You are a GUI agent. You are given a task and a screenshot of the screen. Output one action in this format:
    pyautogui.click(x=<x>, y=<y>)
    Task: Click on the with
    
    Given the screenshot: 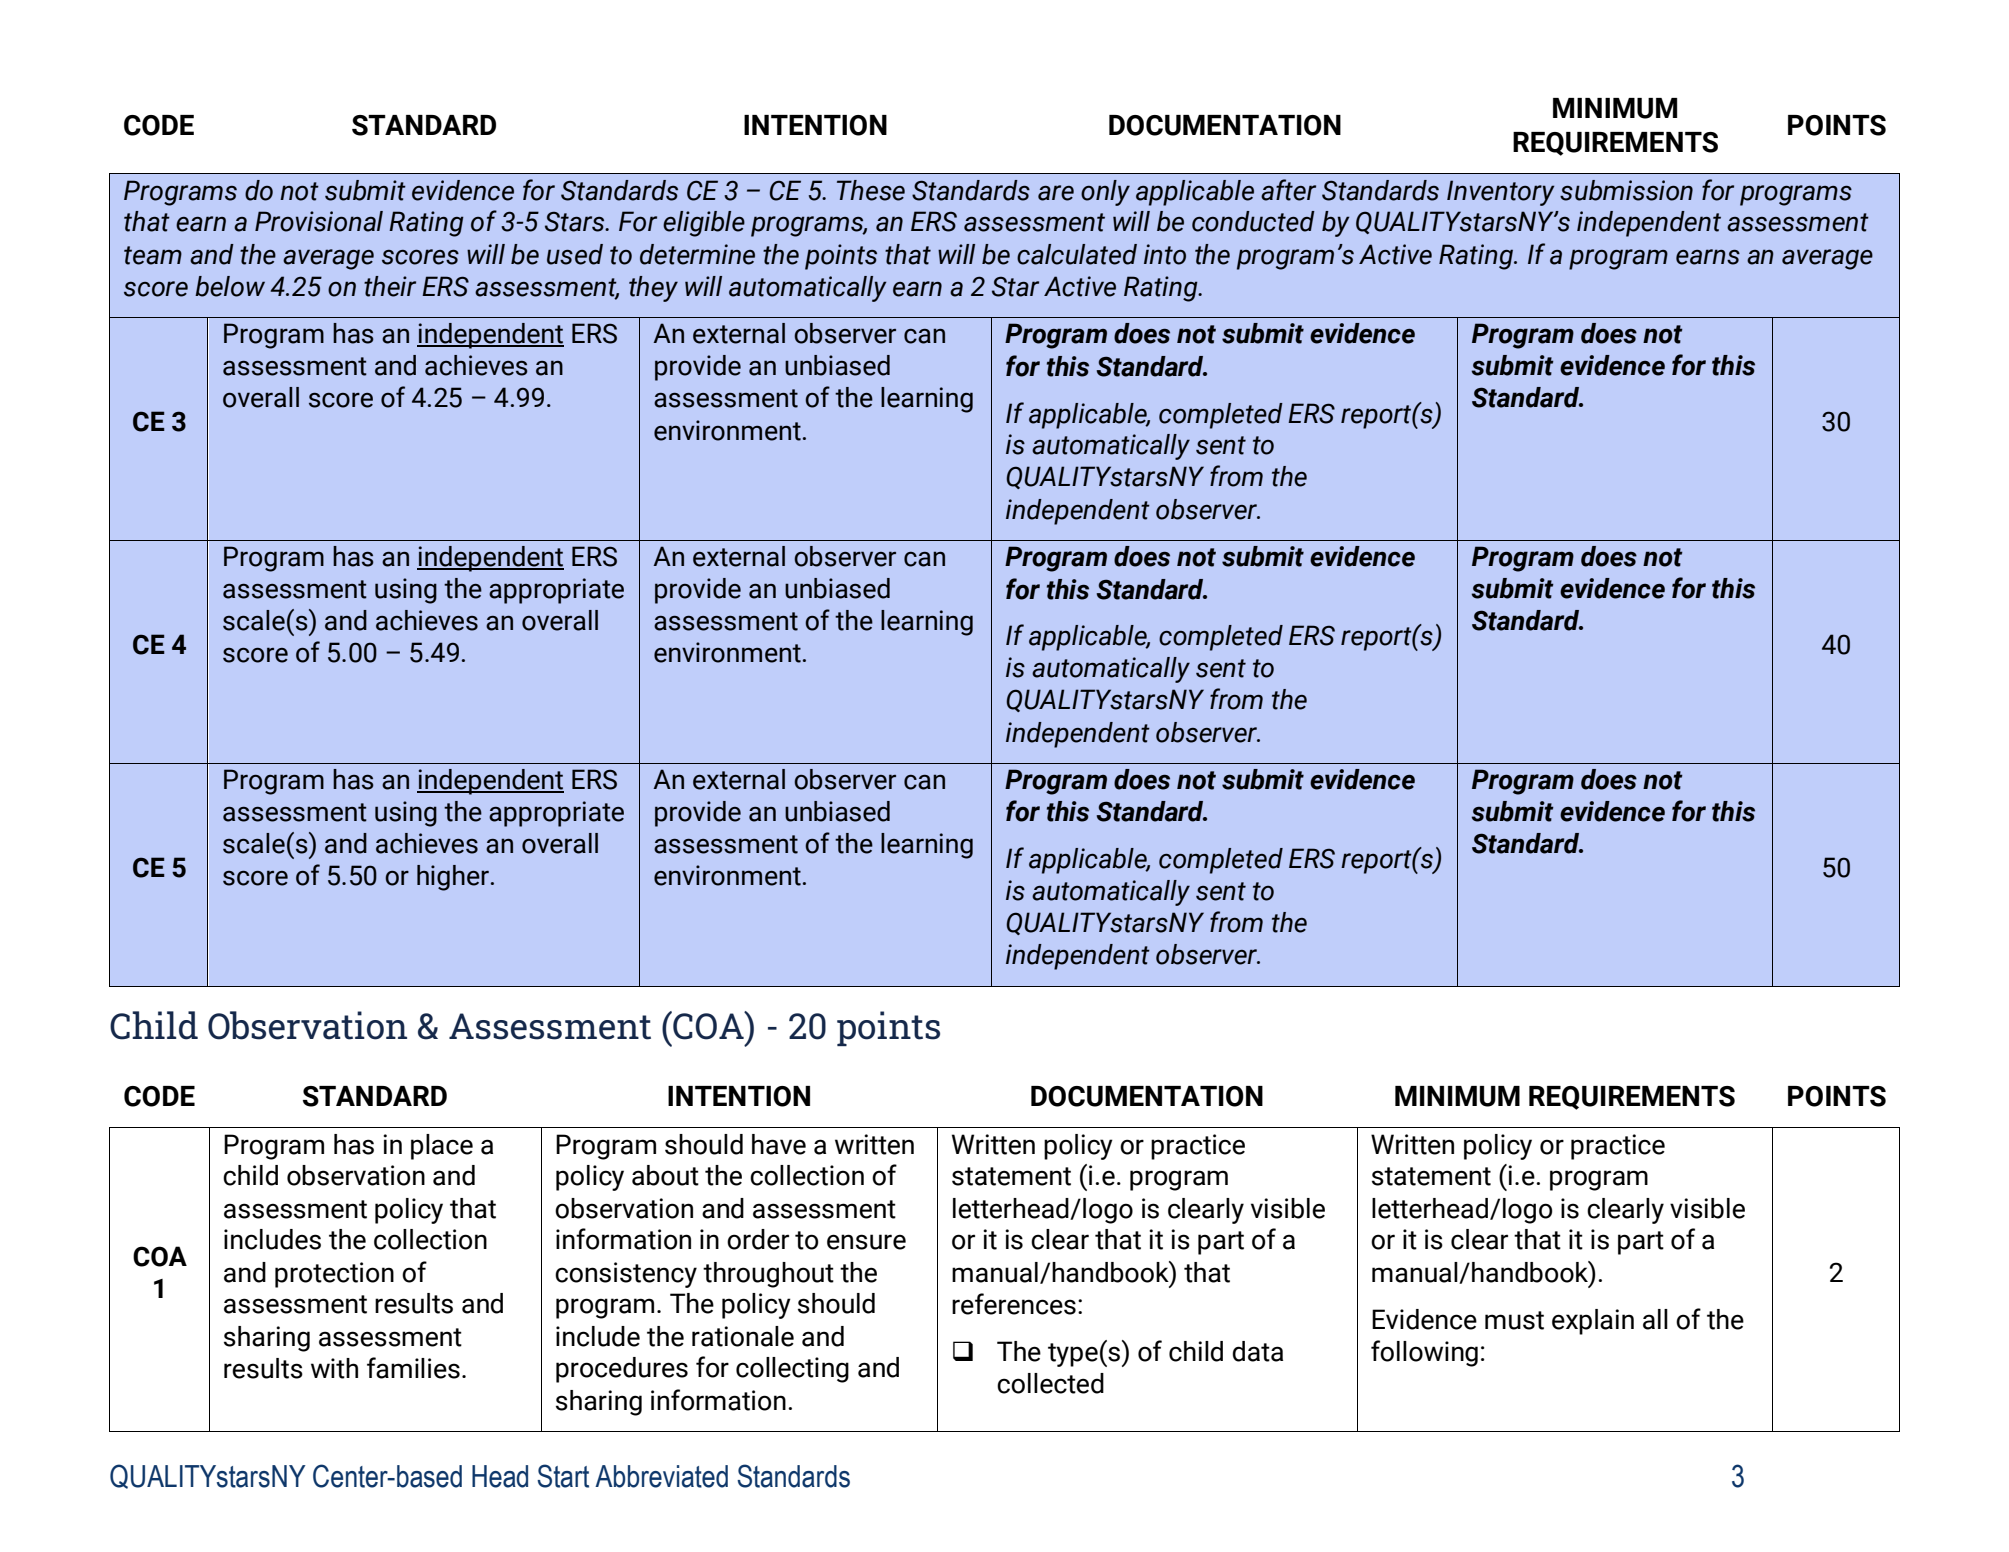 What is the action you would take?
    pyautogui.click(x=334, y=1368)
